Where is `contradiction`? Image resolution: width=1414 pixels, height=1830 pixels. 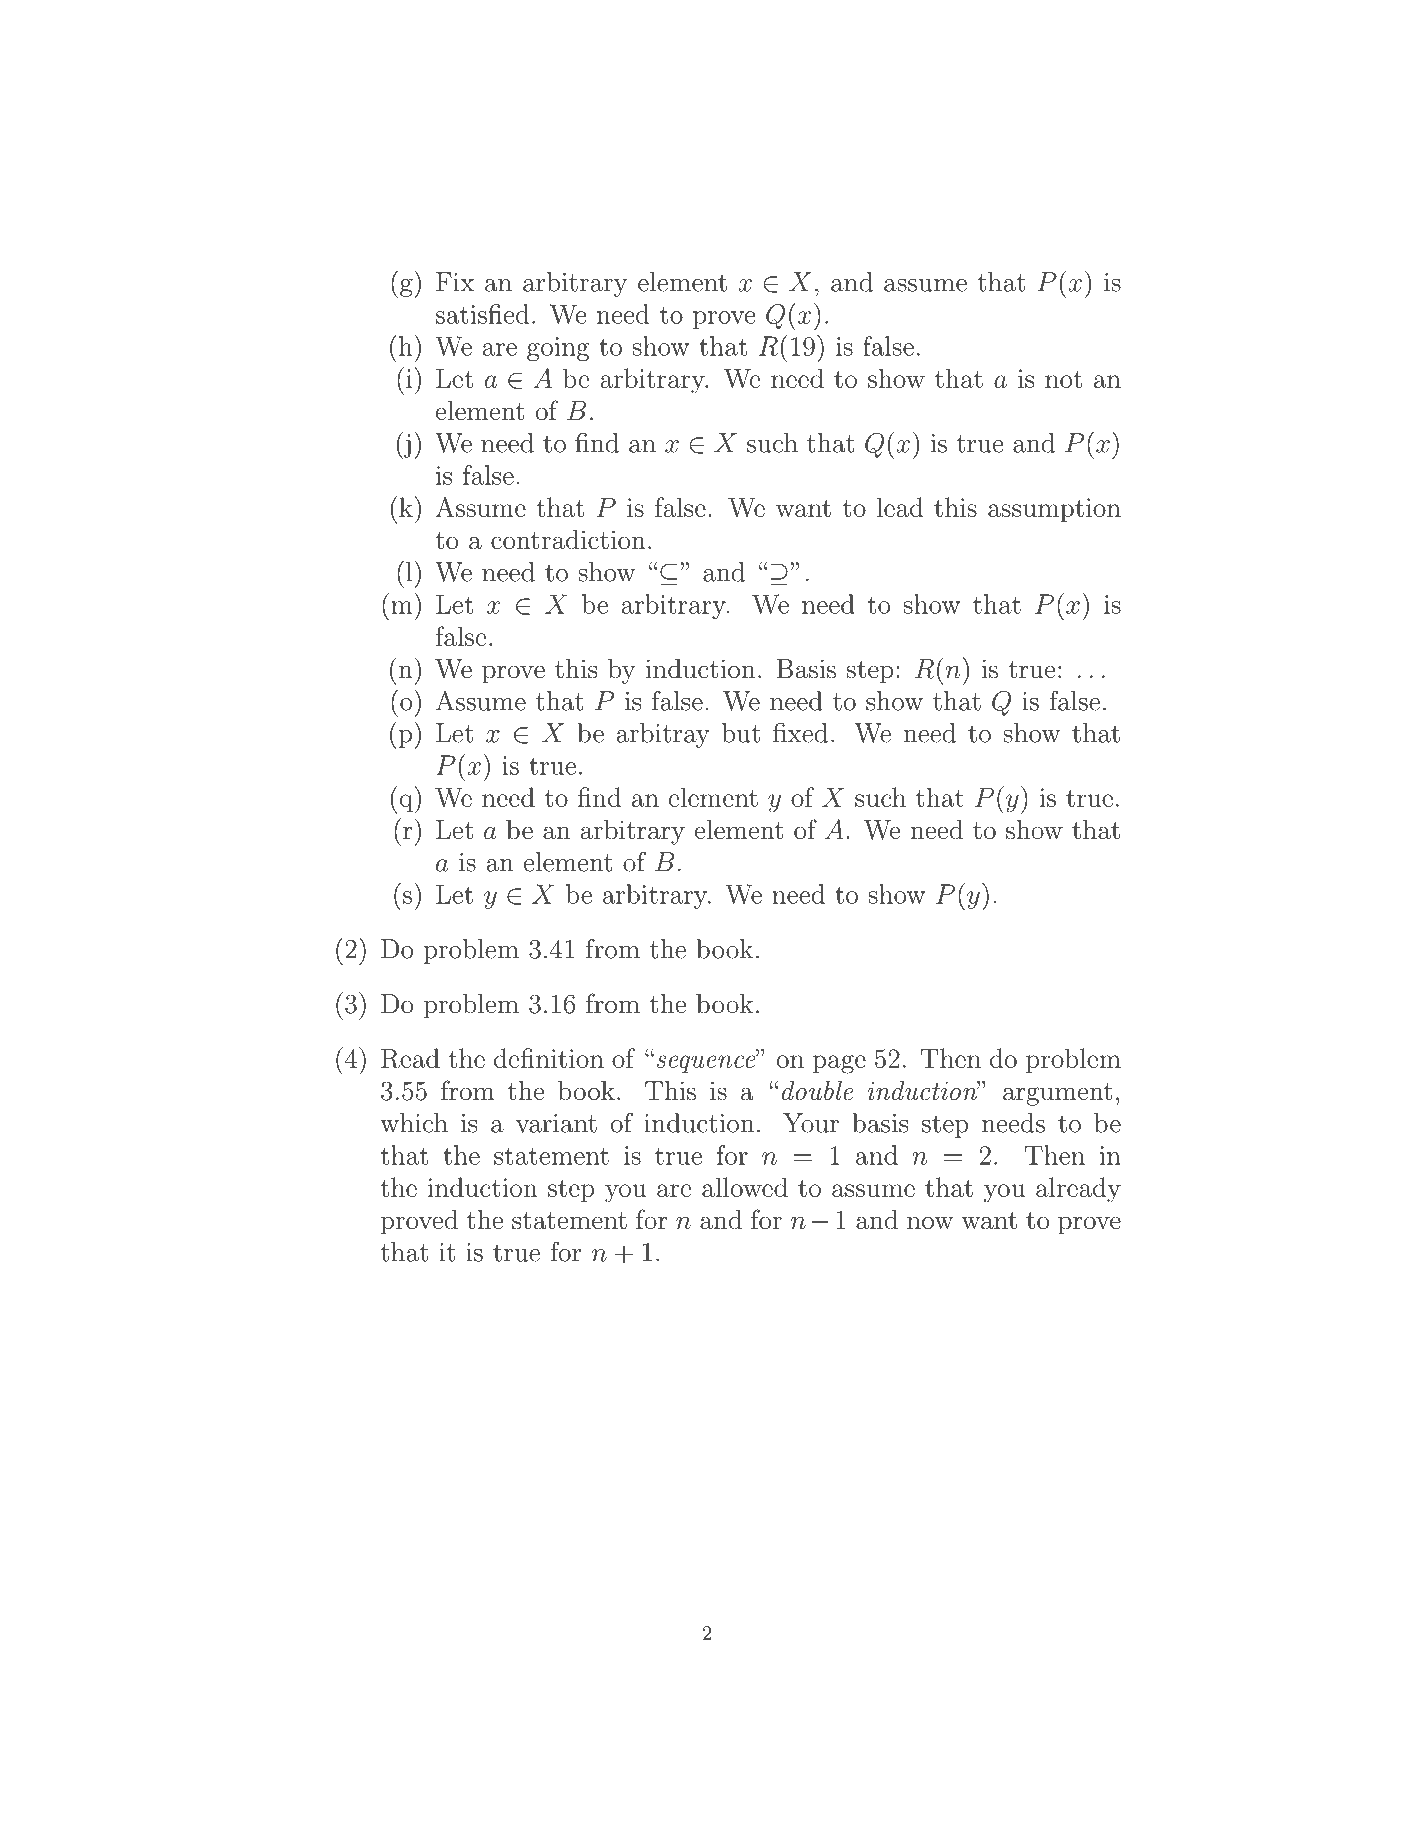 contradiction is located at coordinates (568, 540).
